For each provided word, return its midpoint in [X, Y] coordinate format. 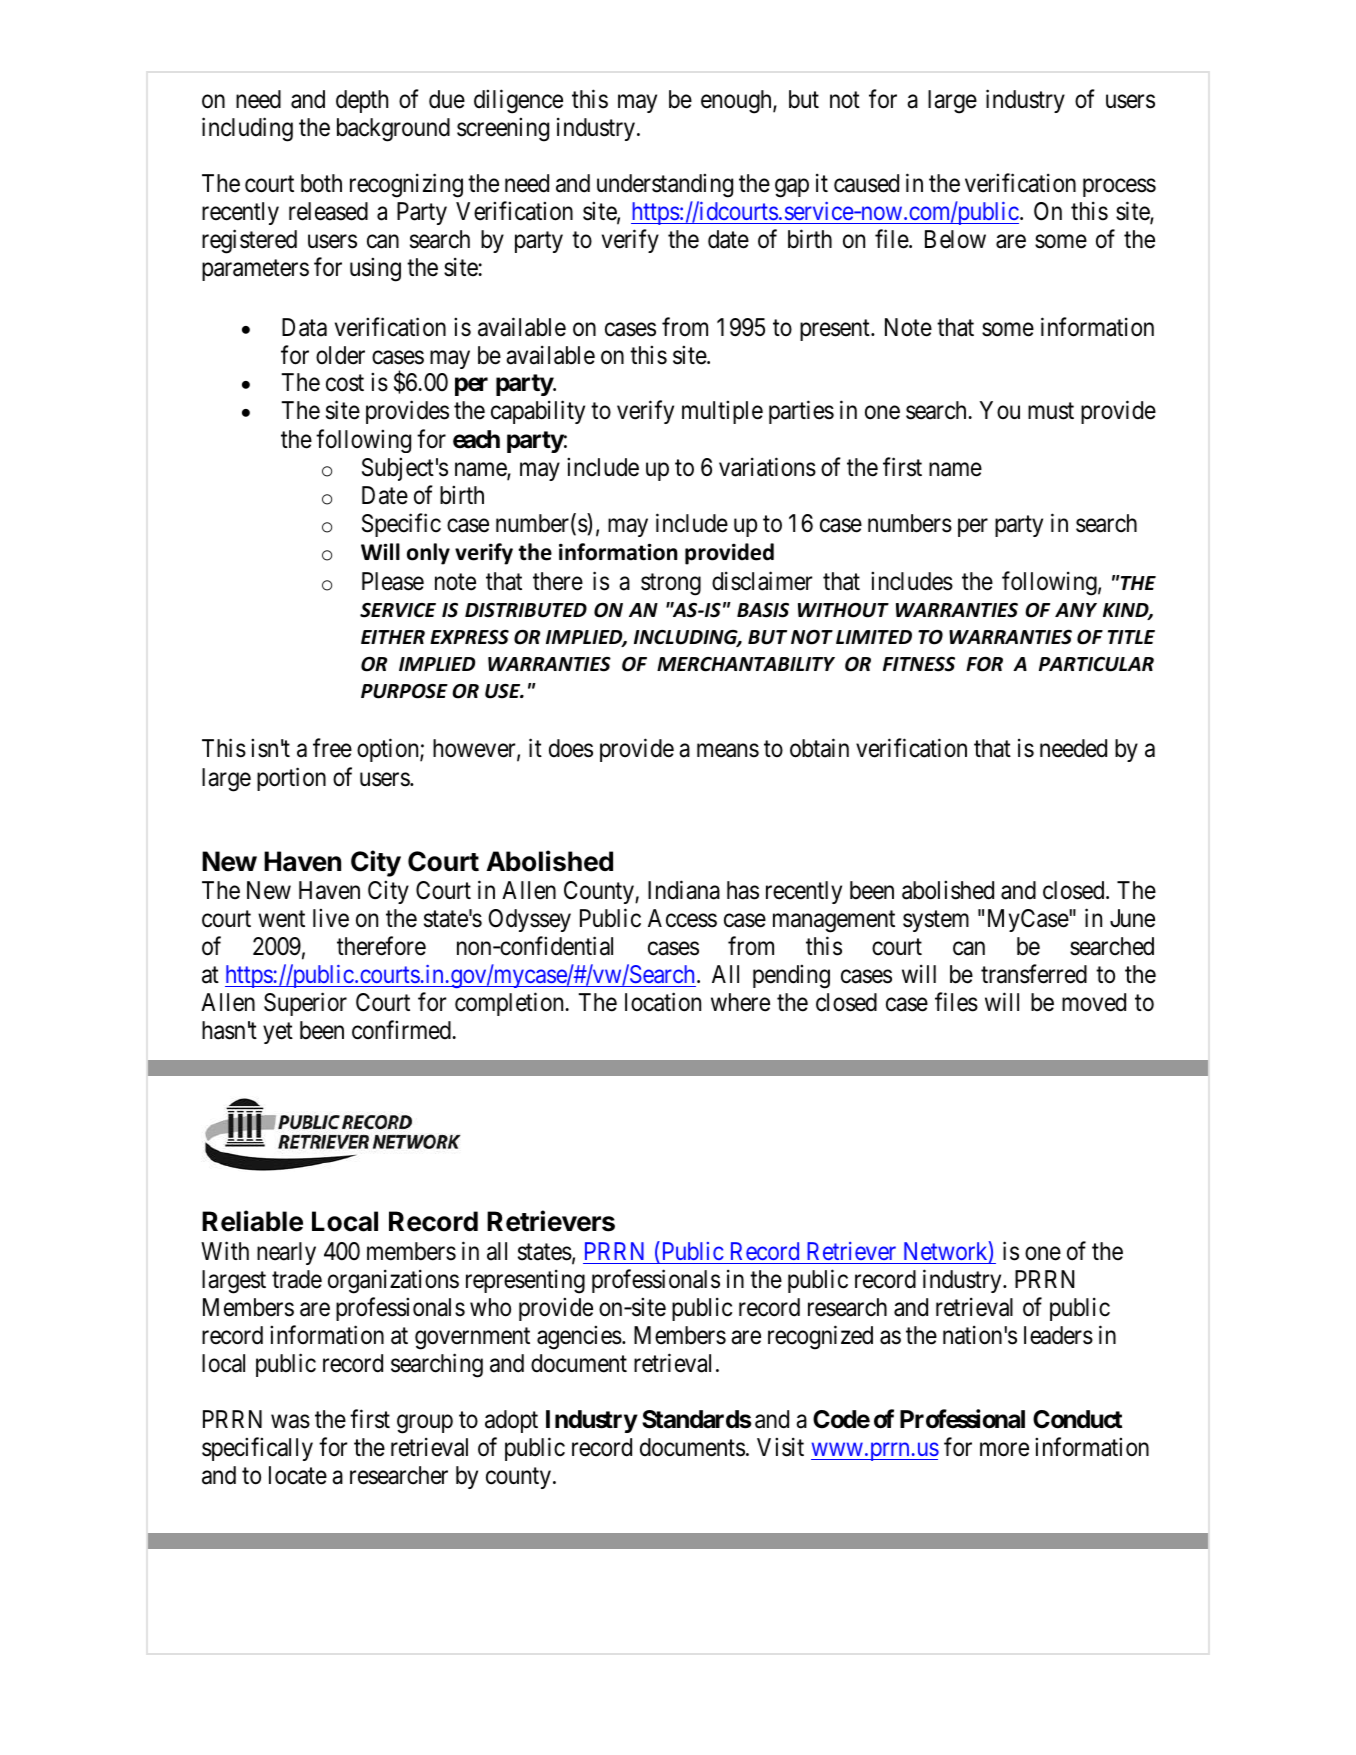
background [393, 130]
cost [345, 383]
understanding [665, 186]
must [1051, 411]
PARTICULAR [1096, 664]
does [571, 748]
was [290, 1422]
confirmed [402, 1030]
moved [1094, 1002]
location [663, 1002]
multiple [722, 412]
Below [955, 239]
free [332, 748]
